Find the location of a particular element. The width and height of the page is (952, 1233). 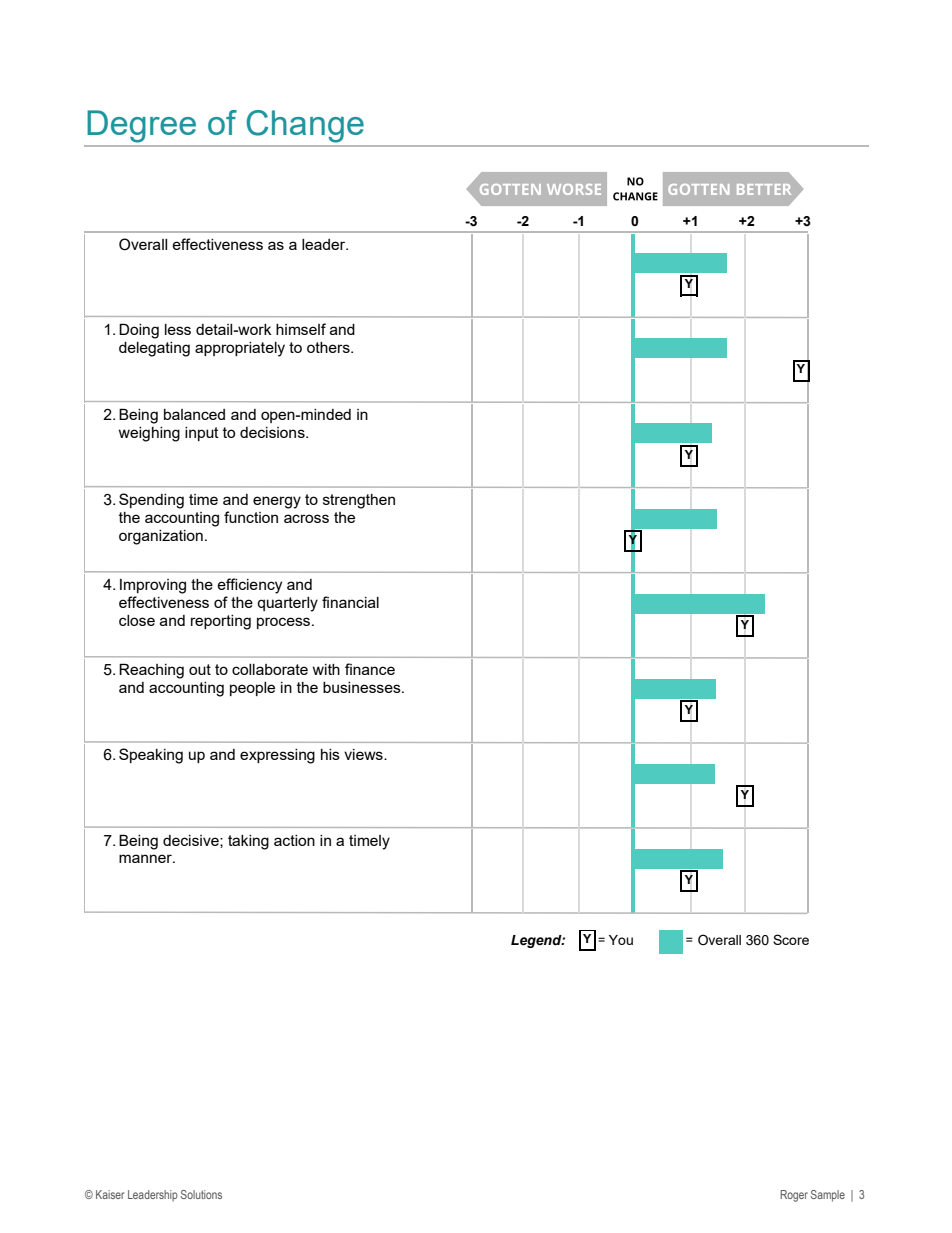

others is located at coordinates (329, 347).
